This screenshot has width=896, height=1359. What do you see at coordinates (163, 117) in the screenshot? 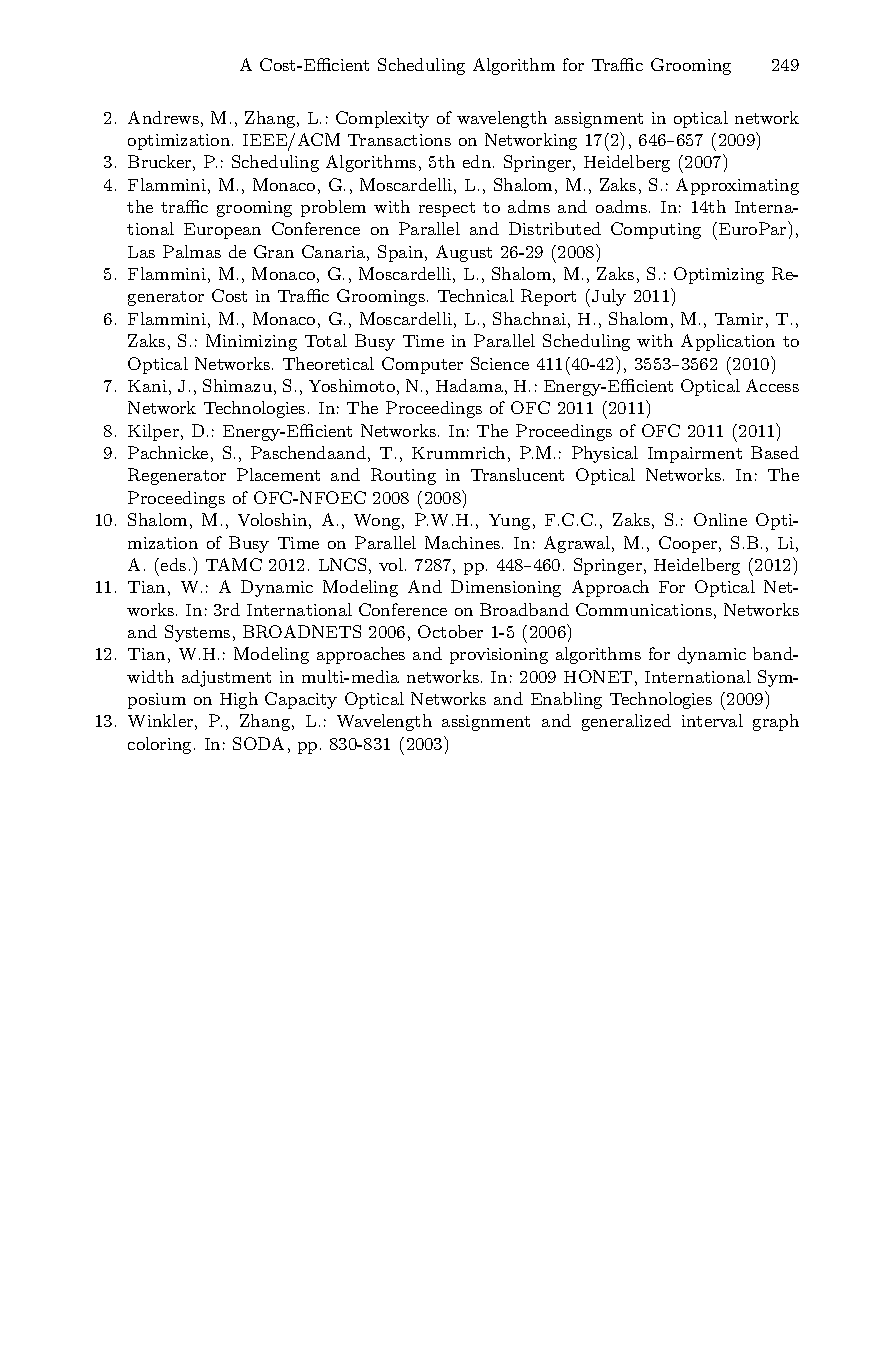
I see `Andrews` at bounding box center [163, 117].
